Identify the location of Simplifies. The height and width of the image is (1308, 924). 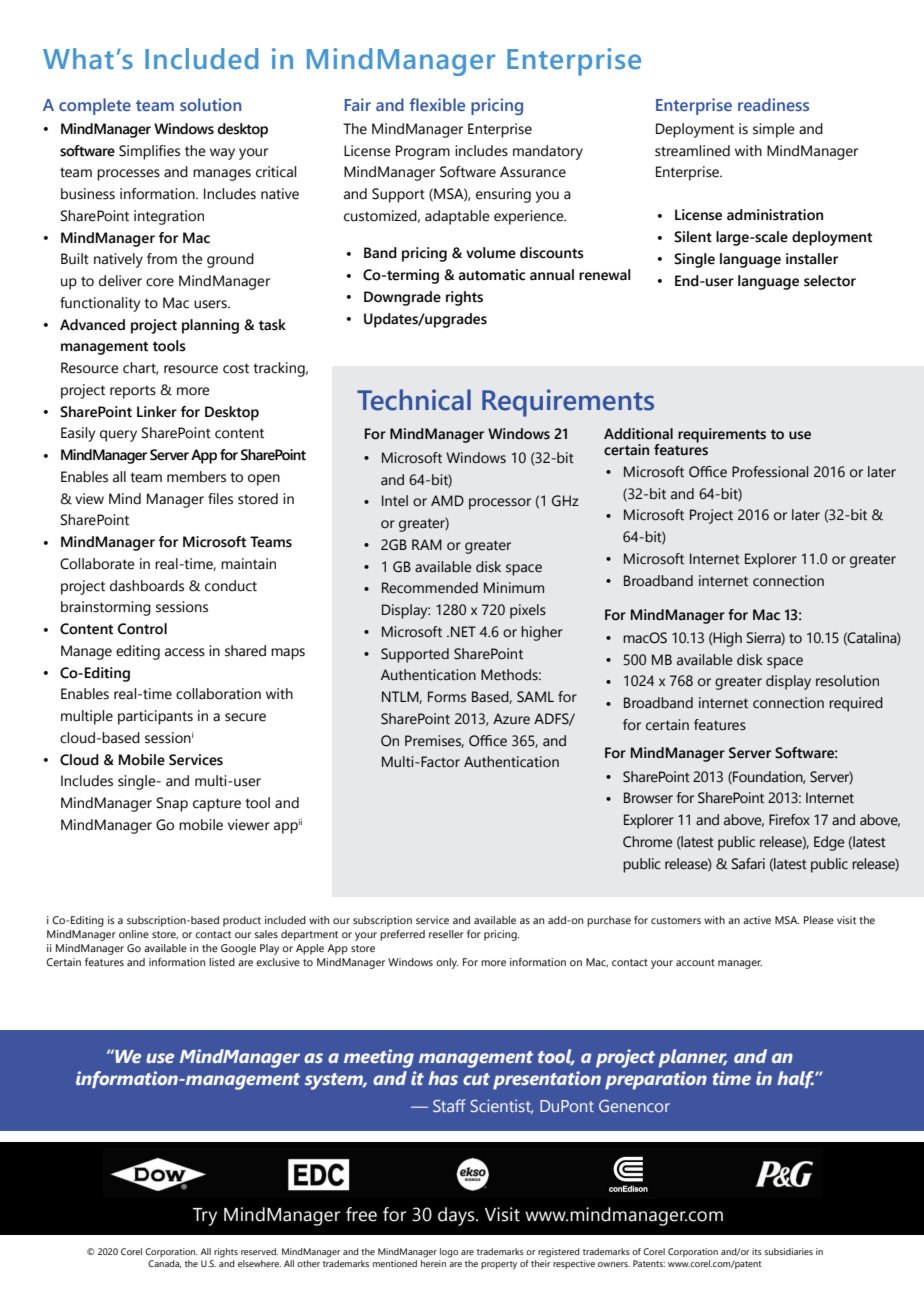
(149, 152).
